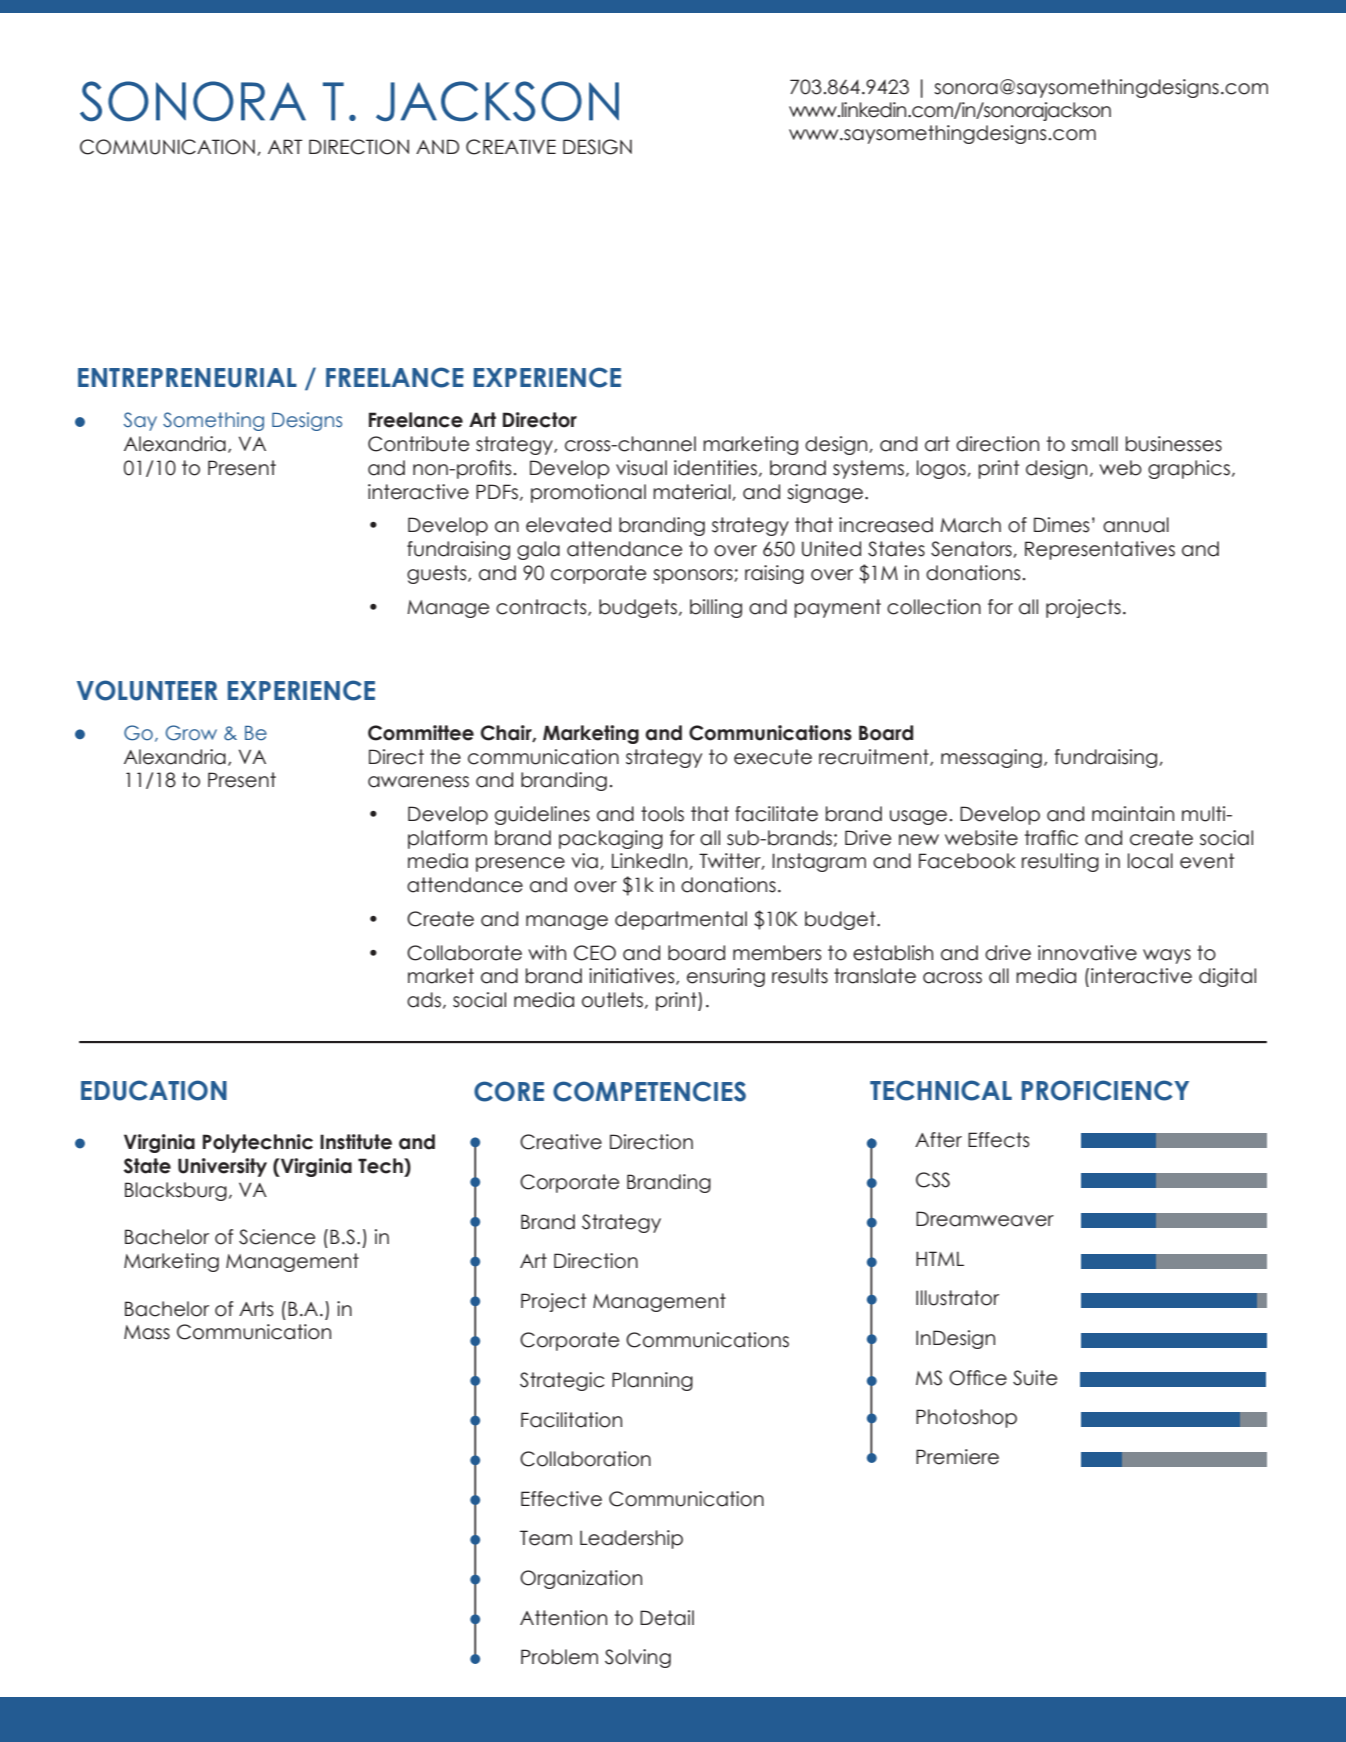 The height and width of the document is (1742, 1346). I want to click on ENTREPRENEURIAL, so click(187, 378).
